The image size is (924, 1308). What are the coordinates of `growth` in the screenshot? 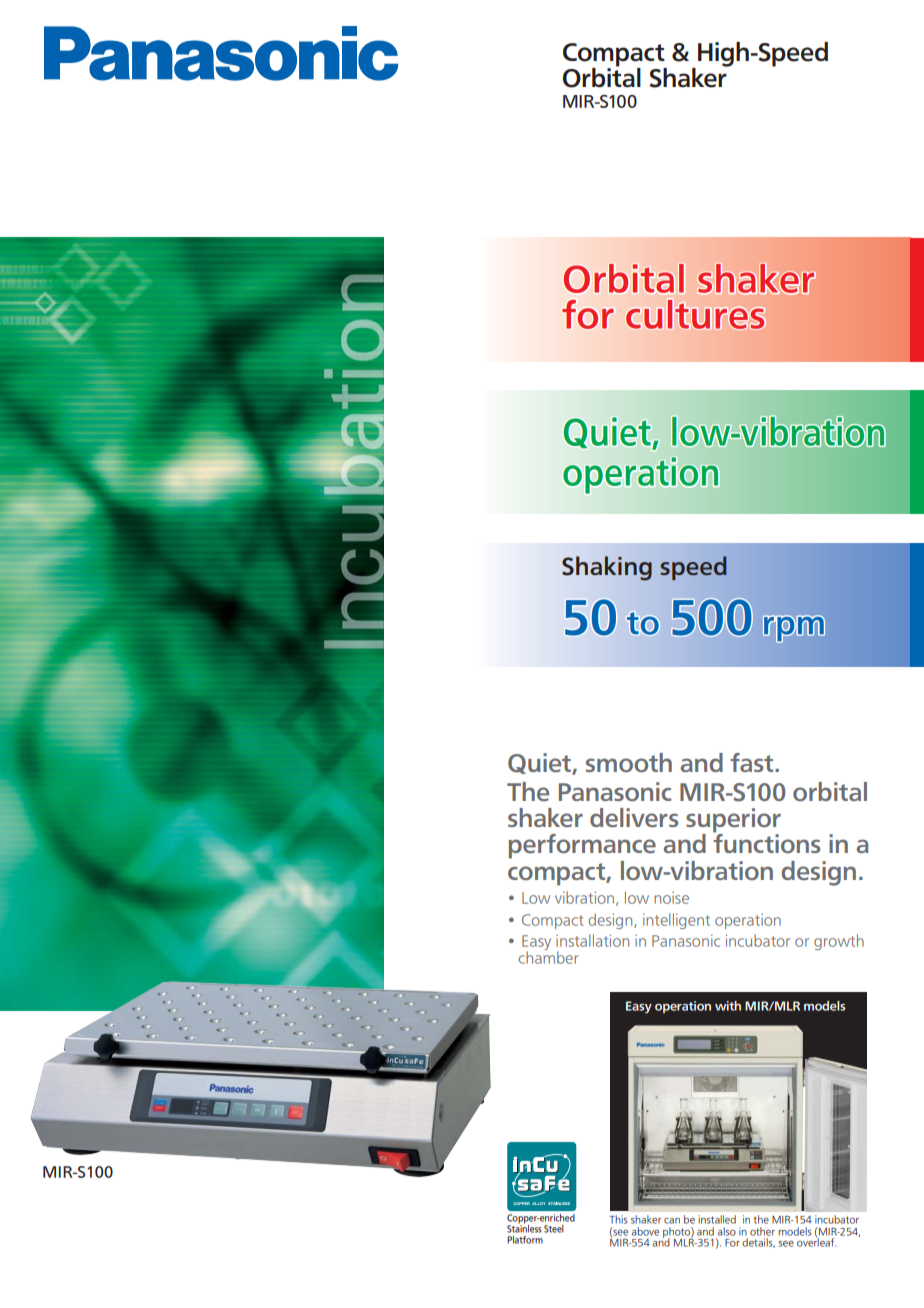 It's located at (839, 942).
